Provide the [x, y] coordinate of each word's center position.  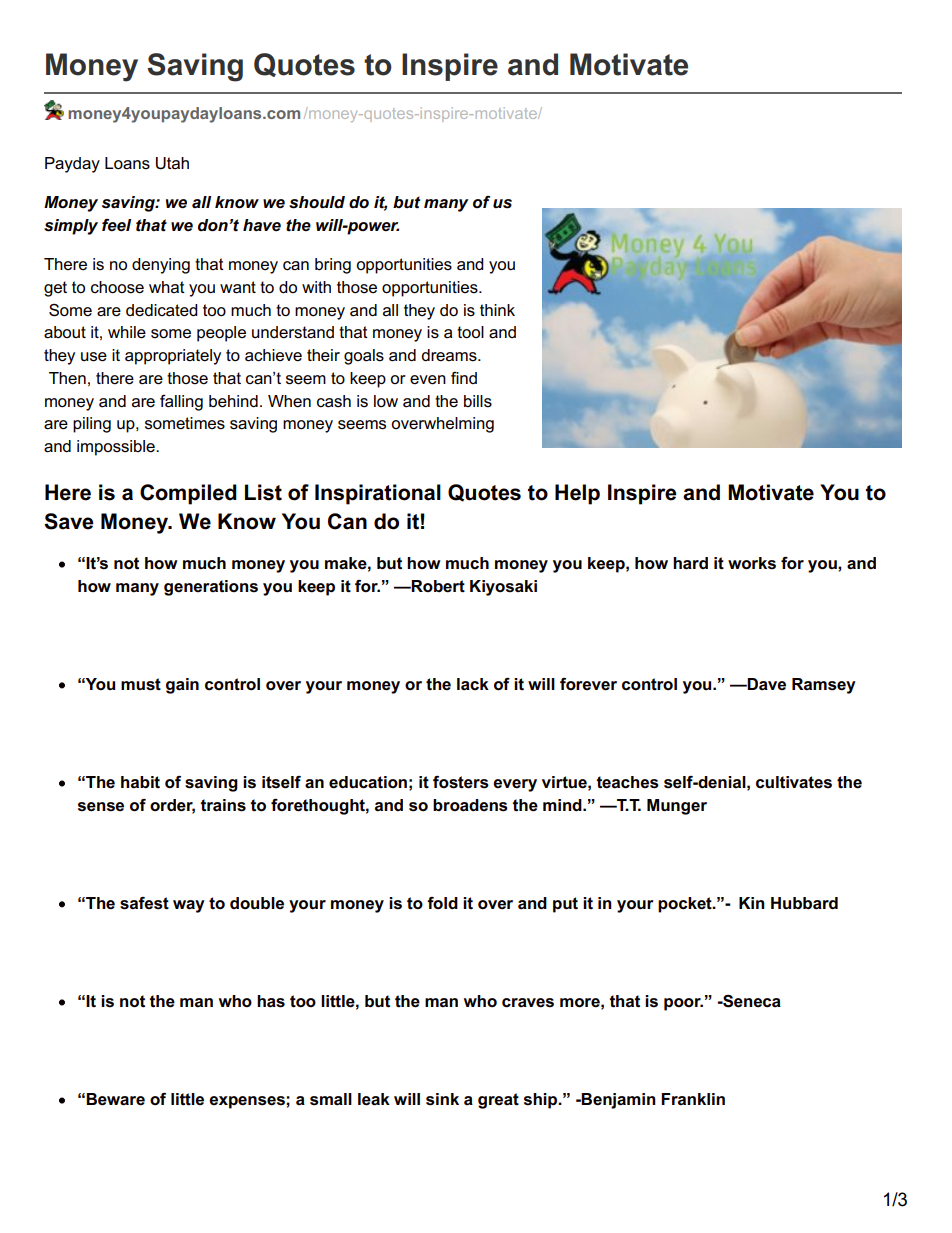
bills [478, 401]
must [141, 684]
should [317, 202]
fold [442, 903]
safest [144, 903]
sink [442, 1099]
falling [181, 403]
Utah [172, 163]
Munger [677, 807]
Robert [437, 586]
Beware [115, 1099]
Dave [766, 684]
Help [577, 494]
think [497, 310]
